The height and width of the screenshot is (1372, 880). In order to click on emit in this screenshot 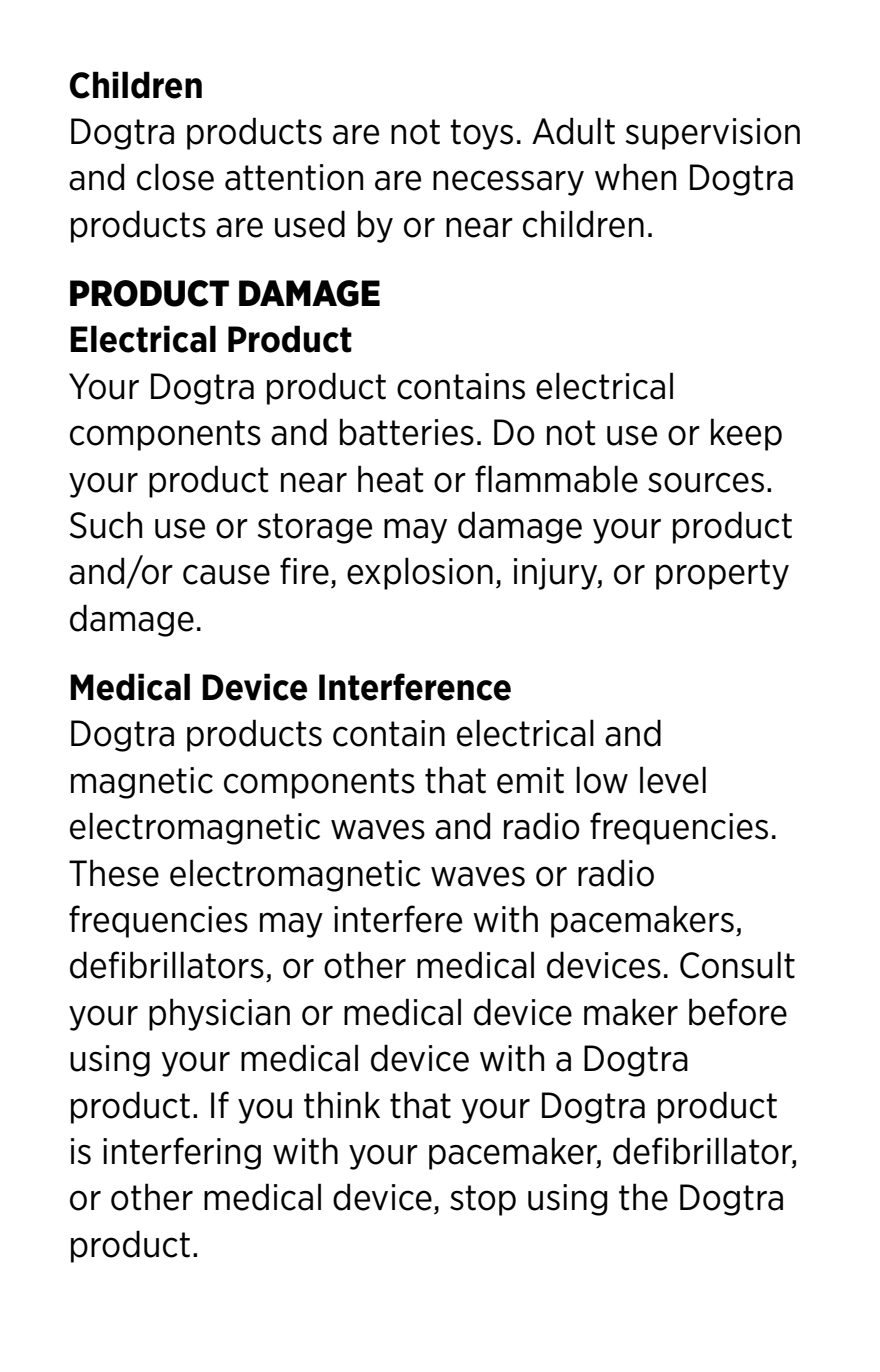, I will do `click(530, 780)`.
